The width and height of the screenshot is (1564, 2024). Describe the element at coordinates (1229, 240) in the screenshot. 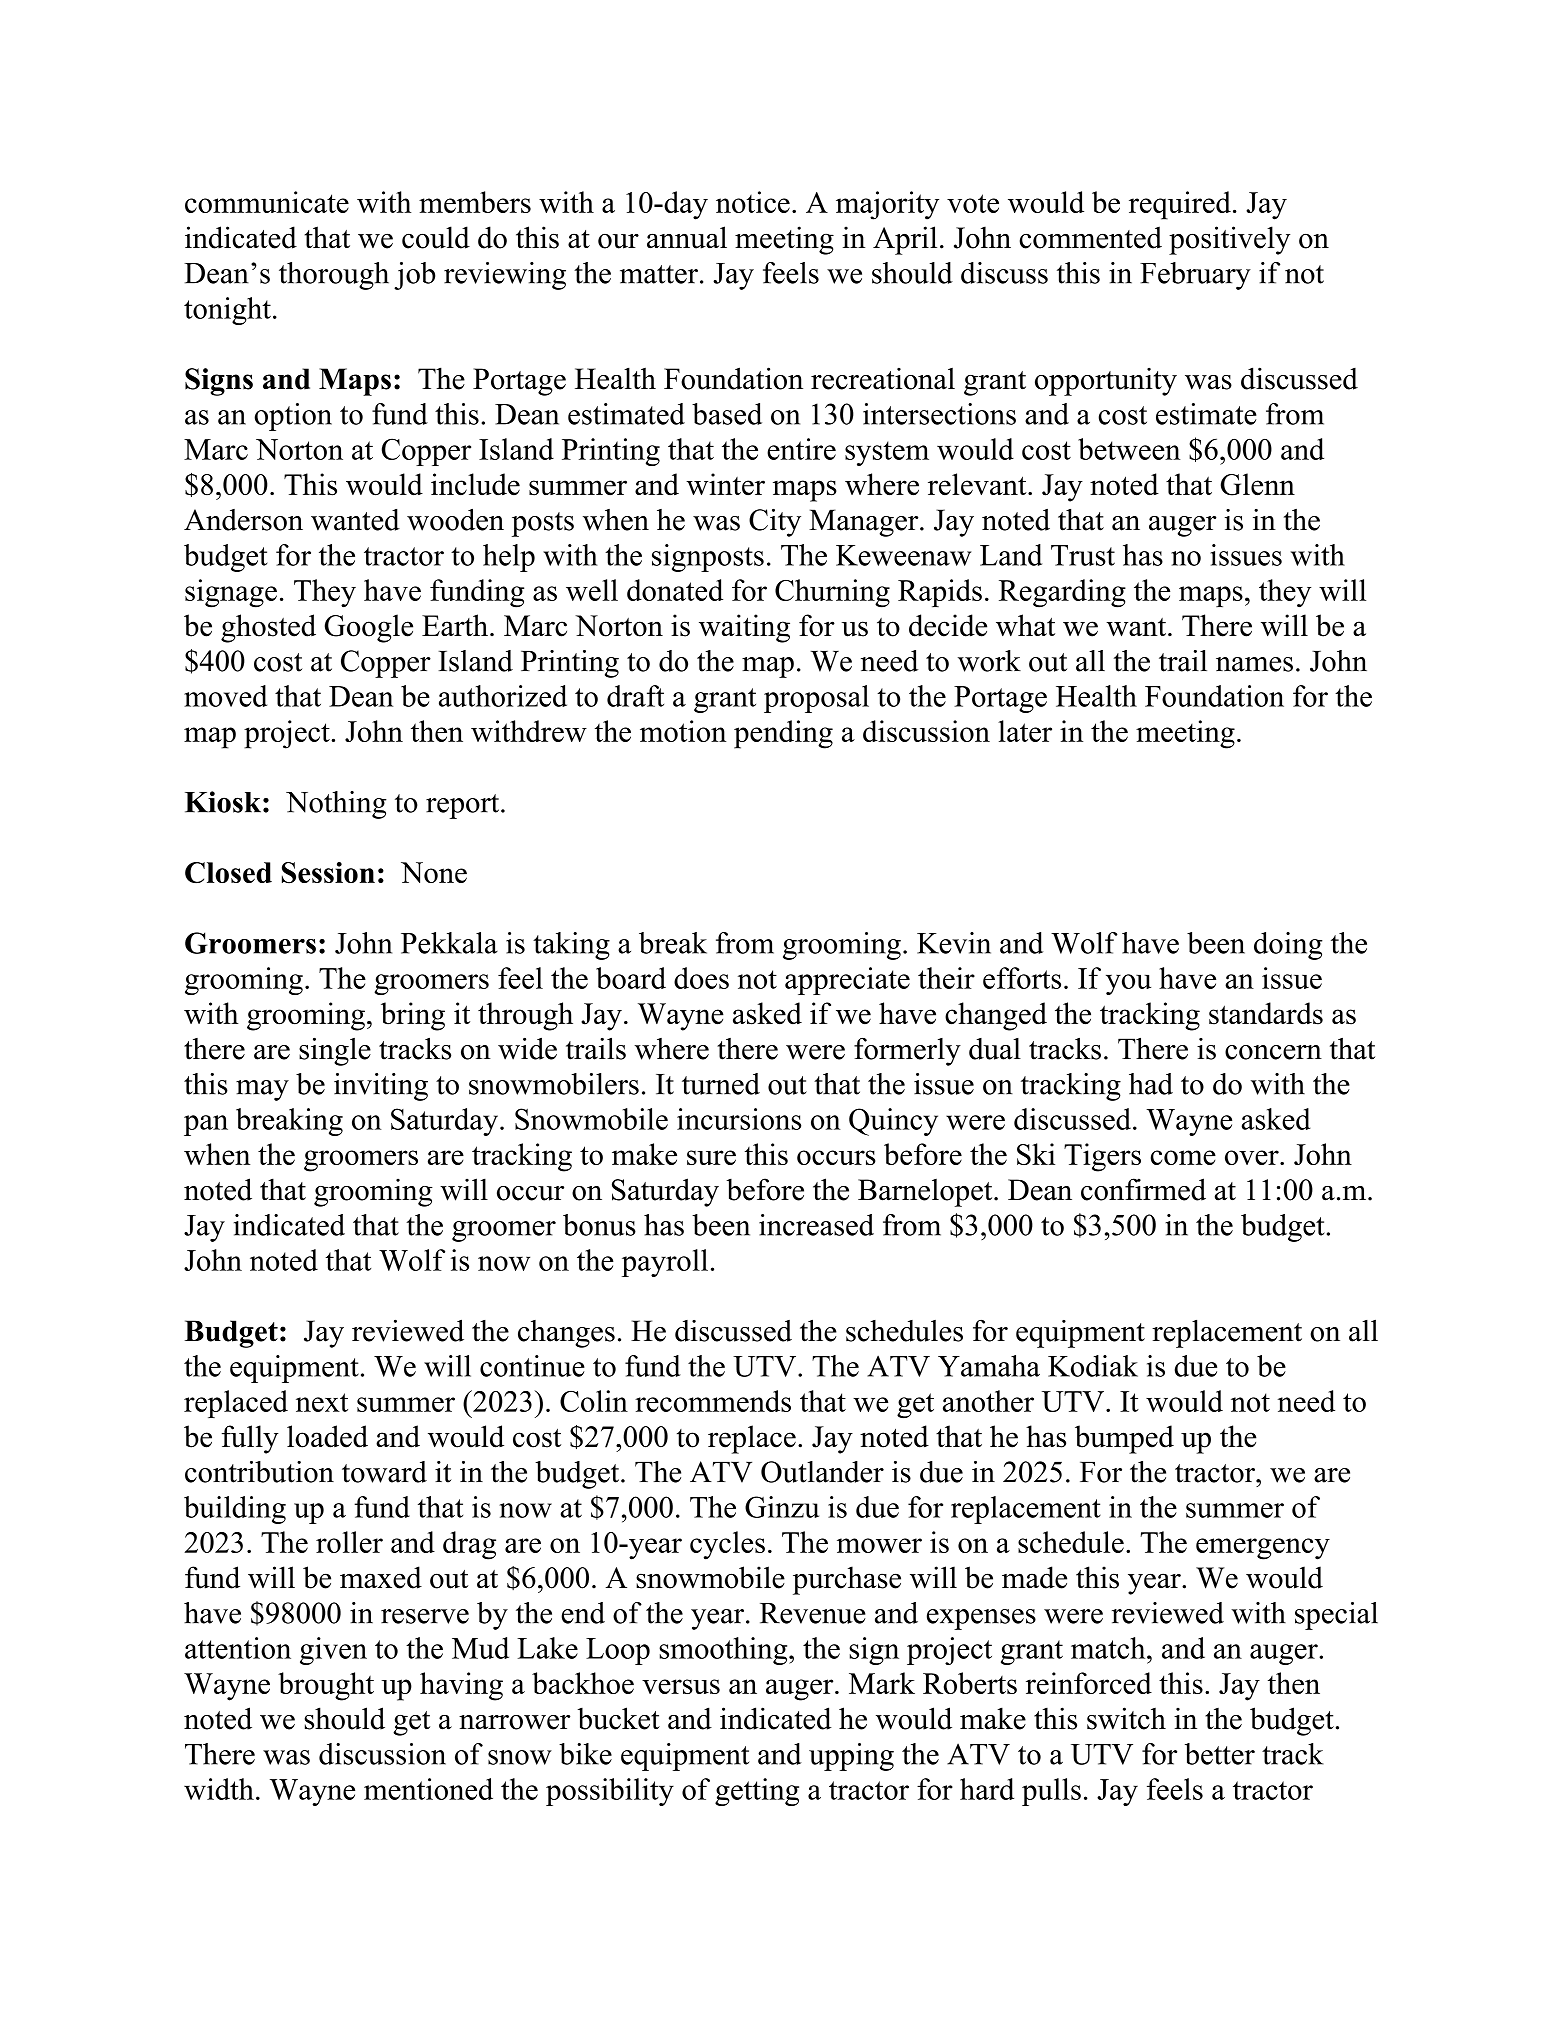

I see `positively` at that location.
